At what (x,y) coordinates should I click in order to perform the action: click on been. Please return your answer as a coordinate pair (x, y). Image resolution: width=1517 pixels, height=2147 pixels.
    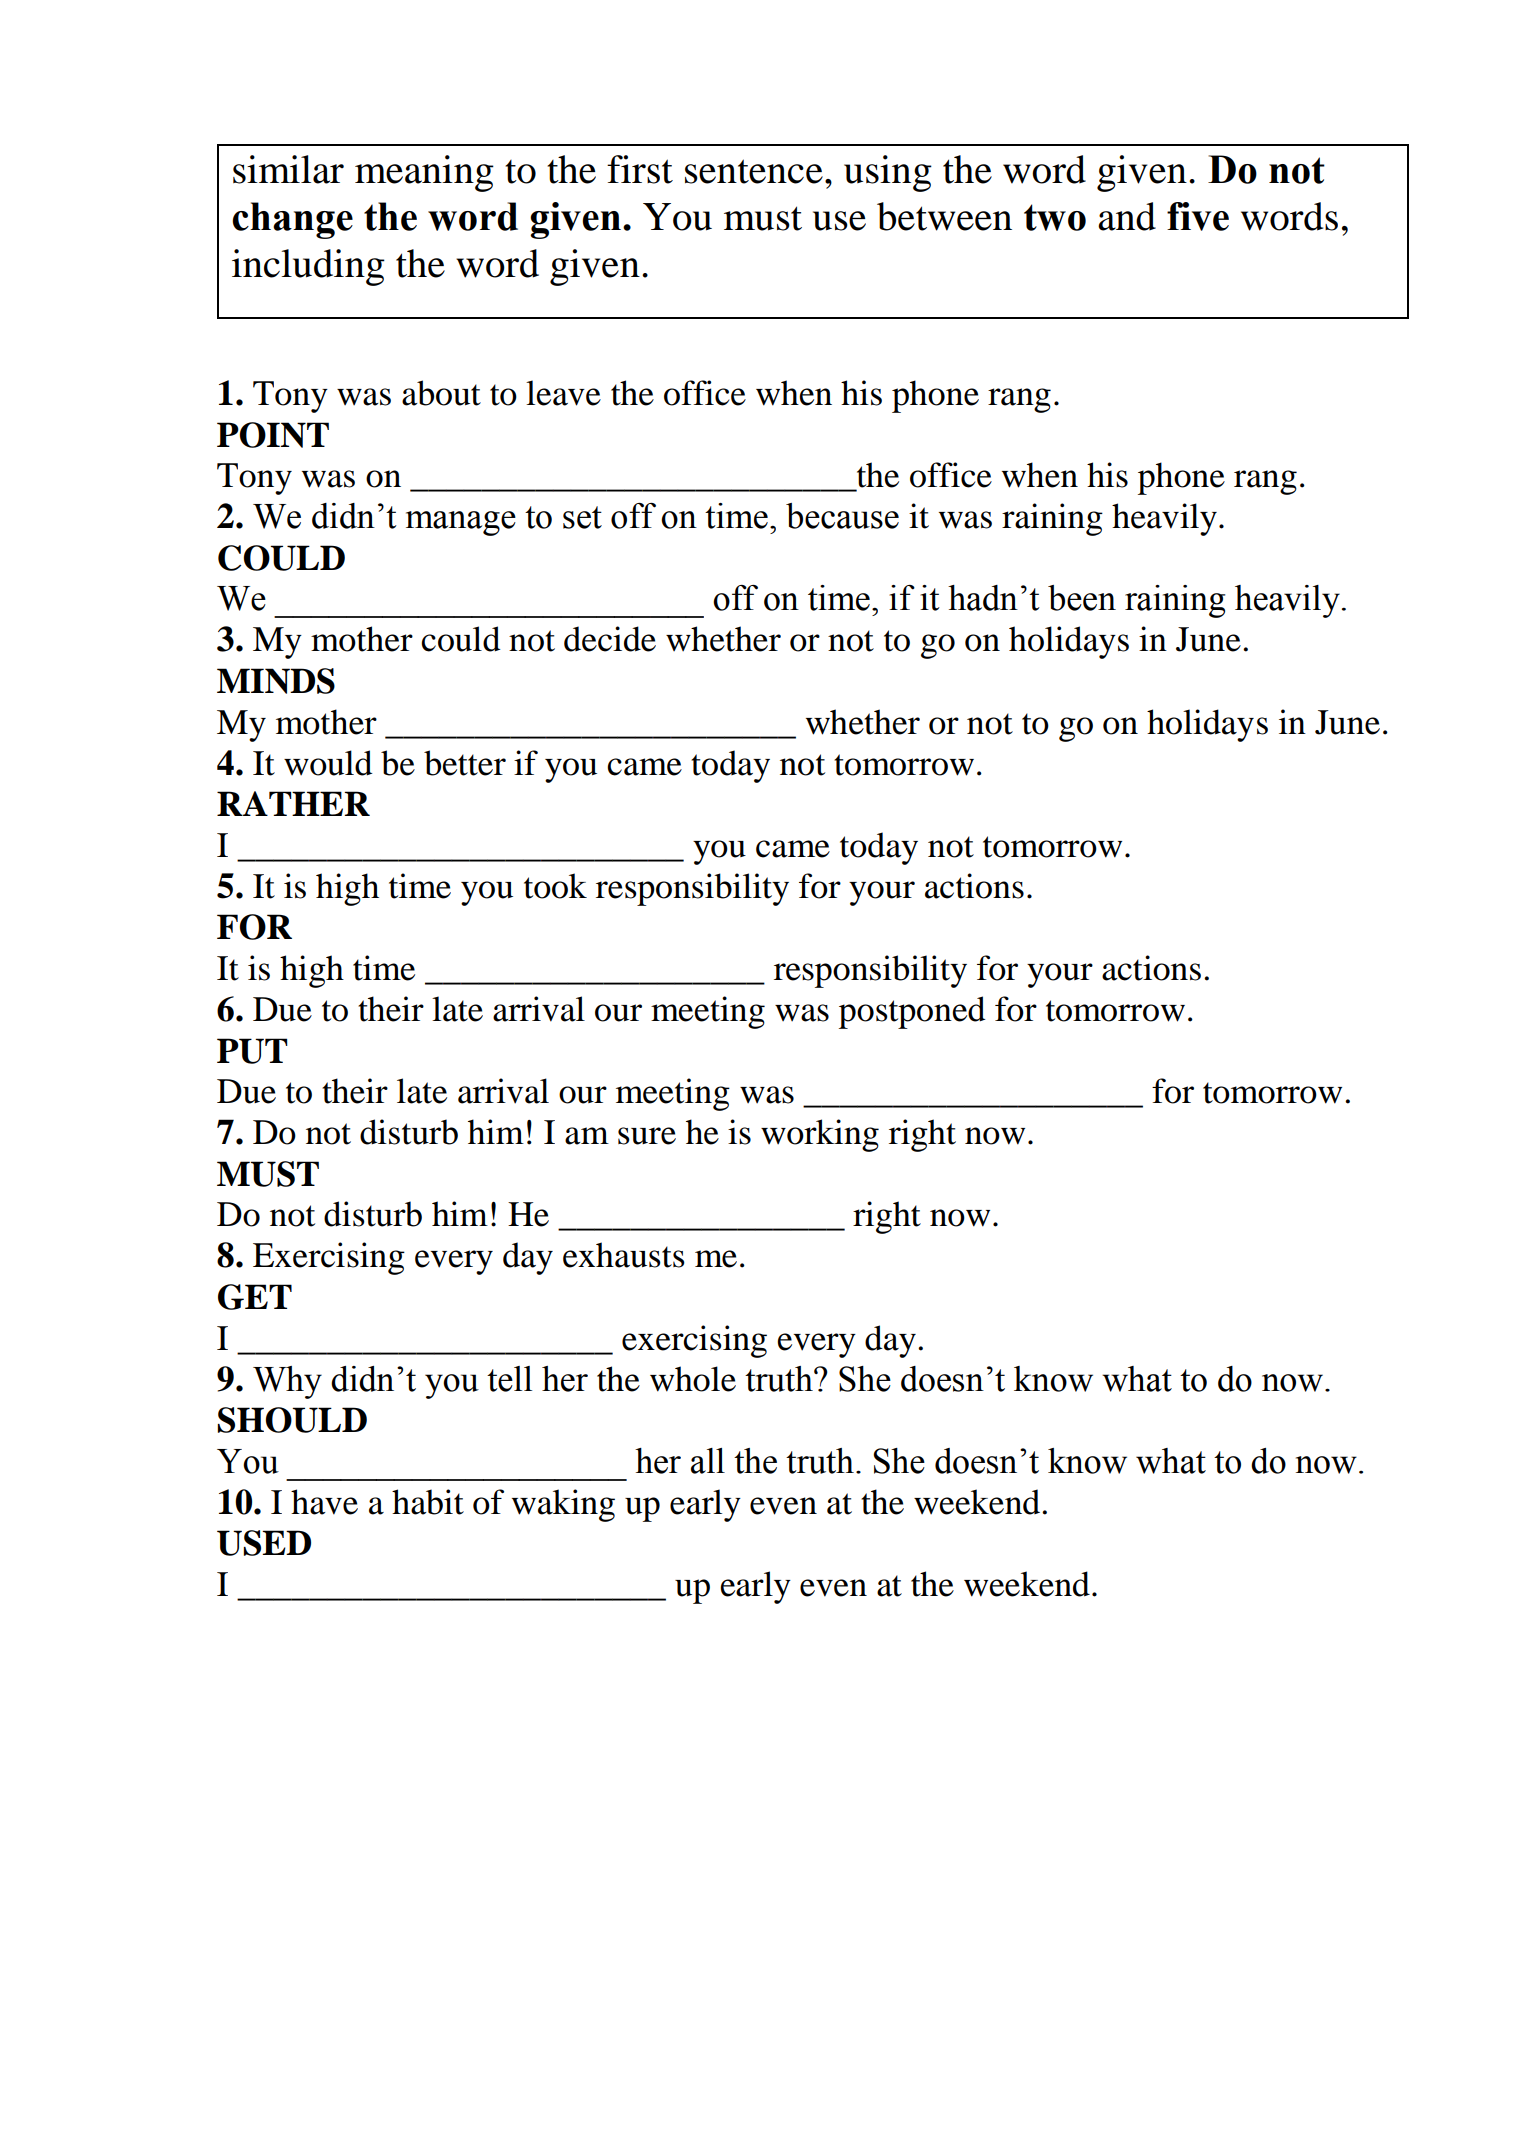
    Looking at the image, I should click on (1082, 598).
